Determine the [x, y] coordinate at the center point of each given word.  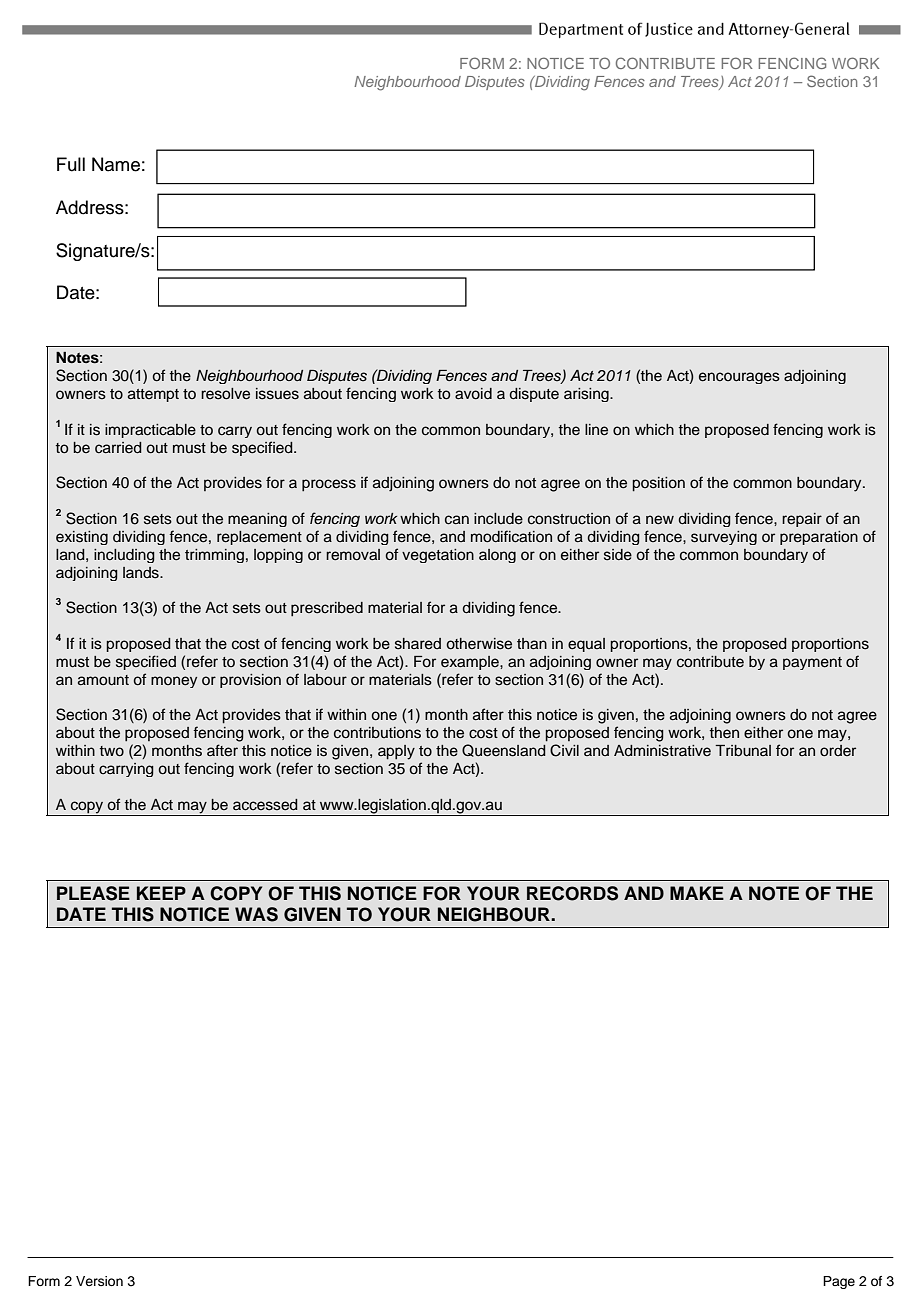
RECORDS [572, 893]
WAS [256, 914]
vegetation [438, 556]
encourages [739, 378]
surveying [724, 538]
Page [839, 1282]
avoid [473, 394]
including [124, 556]
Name [116, 164]
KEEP [161, 893]
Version [99, 1281]
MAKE [697, 893]
